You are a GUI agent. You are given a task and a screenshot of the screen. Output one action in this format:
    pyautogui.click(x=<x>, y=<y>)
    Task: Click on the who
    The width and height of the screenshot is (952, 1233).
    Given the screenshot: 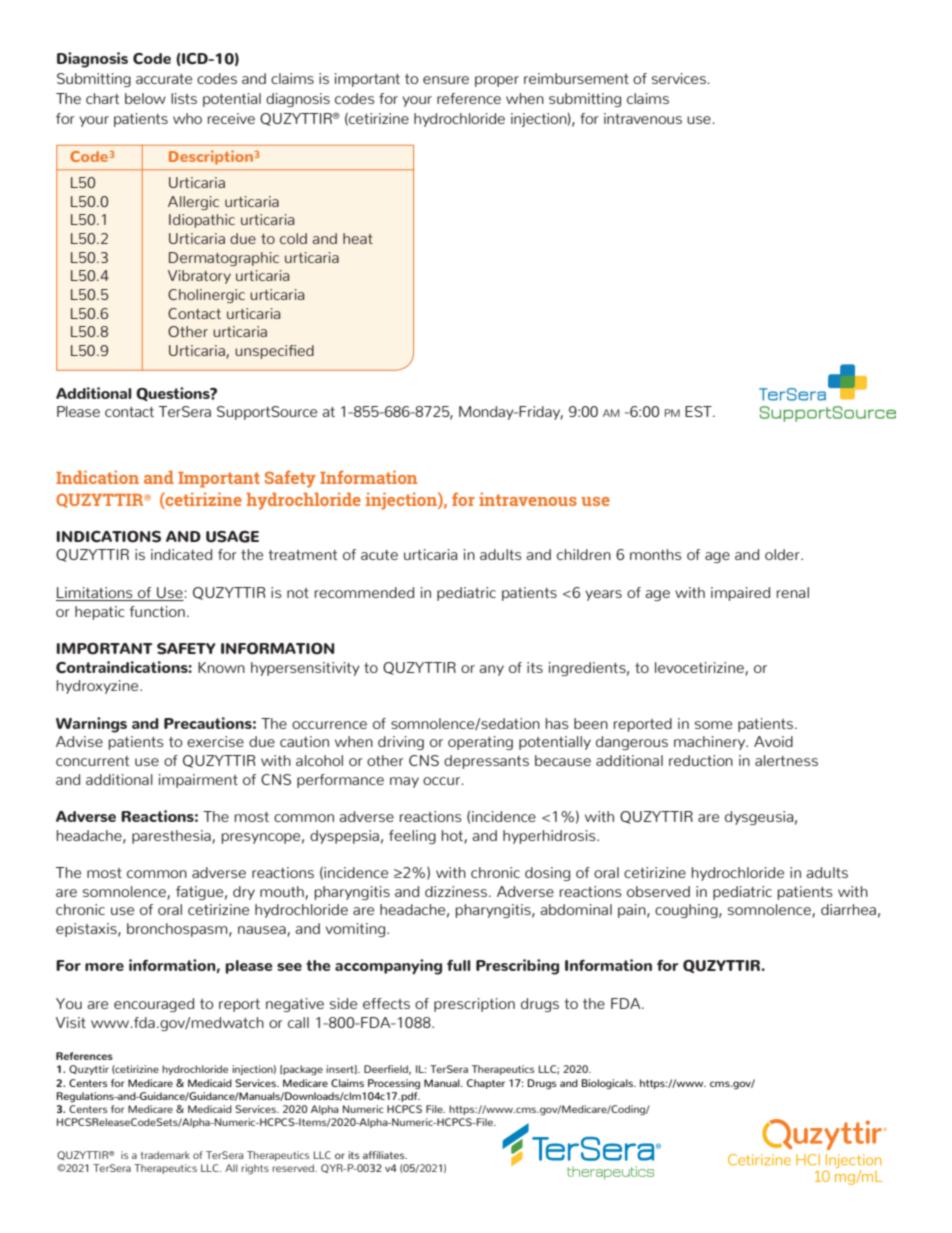 What is the action you would take?
    pyautogui.click(x=187, y=118)
